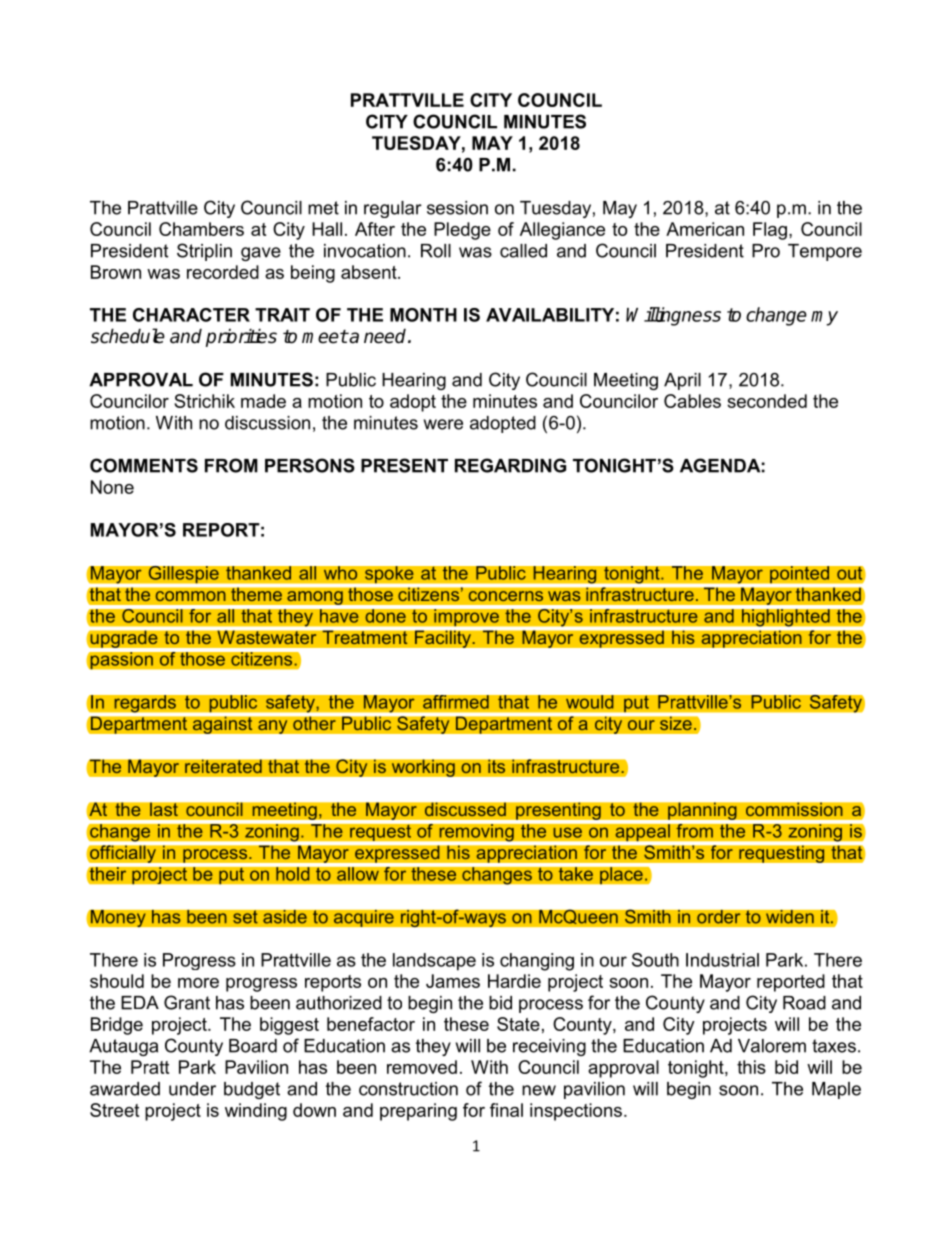 Image resolution: width=952 pixels, height=1233 pixels. I want to click on under, so click(192, 1089).
